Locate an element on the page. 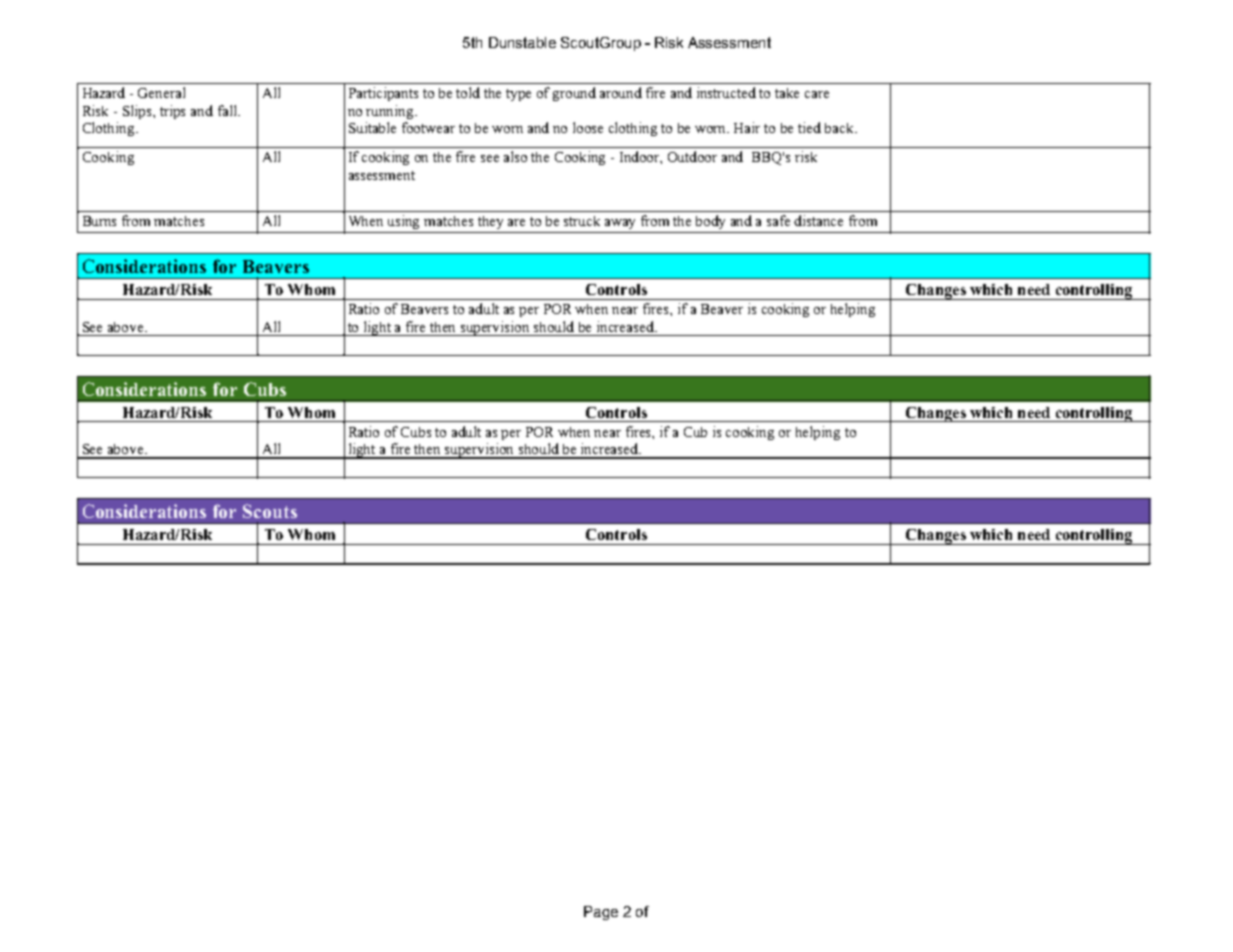 The width and height of the image is (1233, 952). away is located at coordinates (620, 224).
